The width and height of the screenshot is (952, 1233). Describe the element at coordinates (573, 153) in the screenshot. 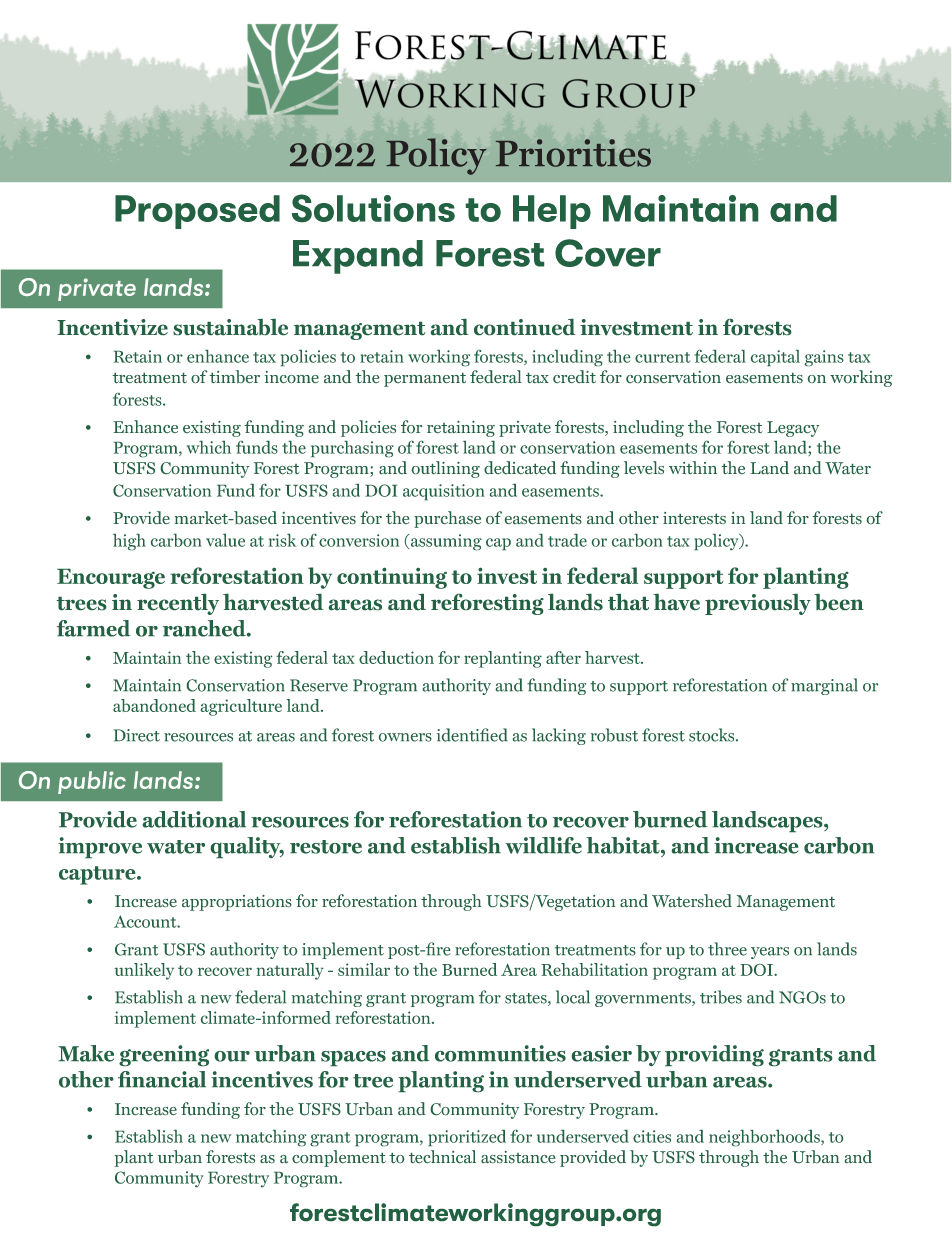

I see `Priorities` at that location.
